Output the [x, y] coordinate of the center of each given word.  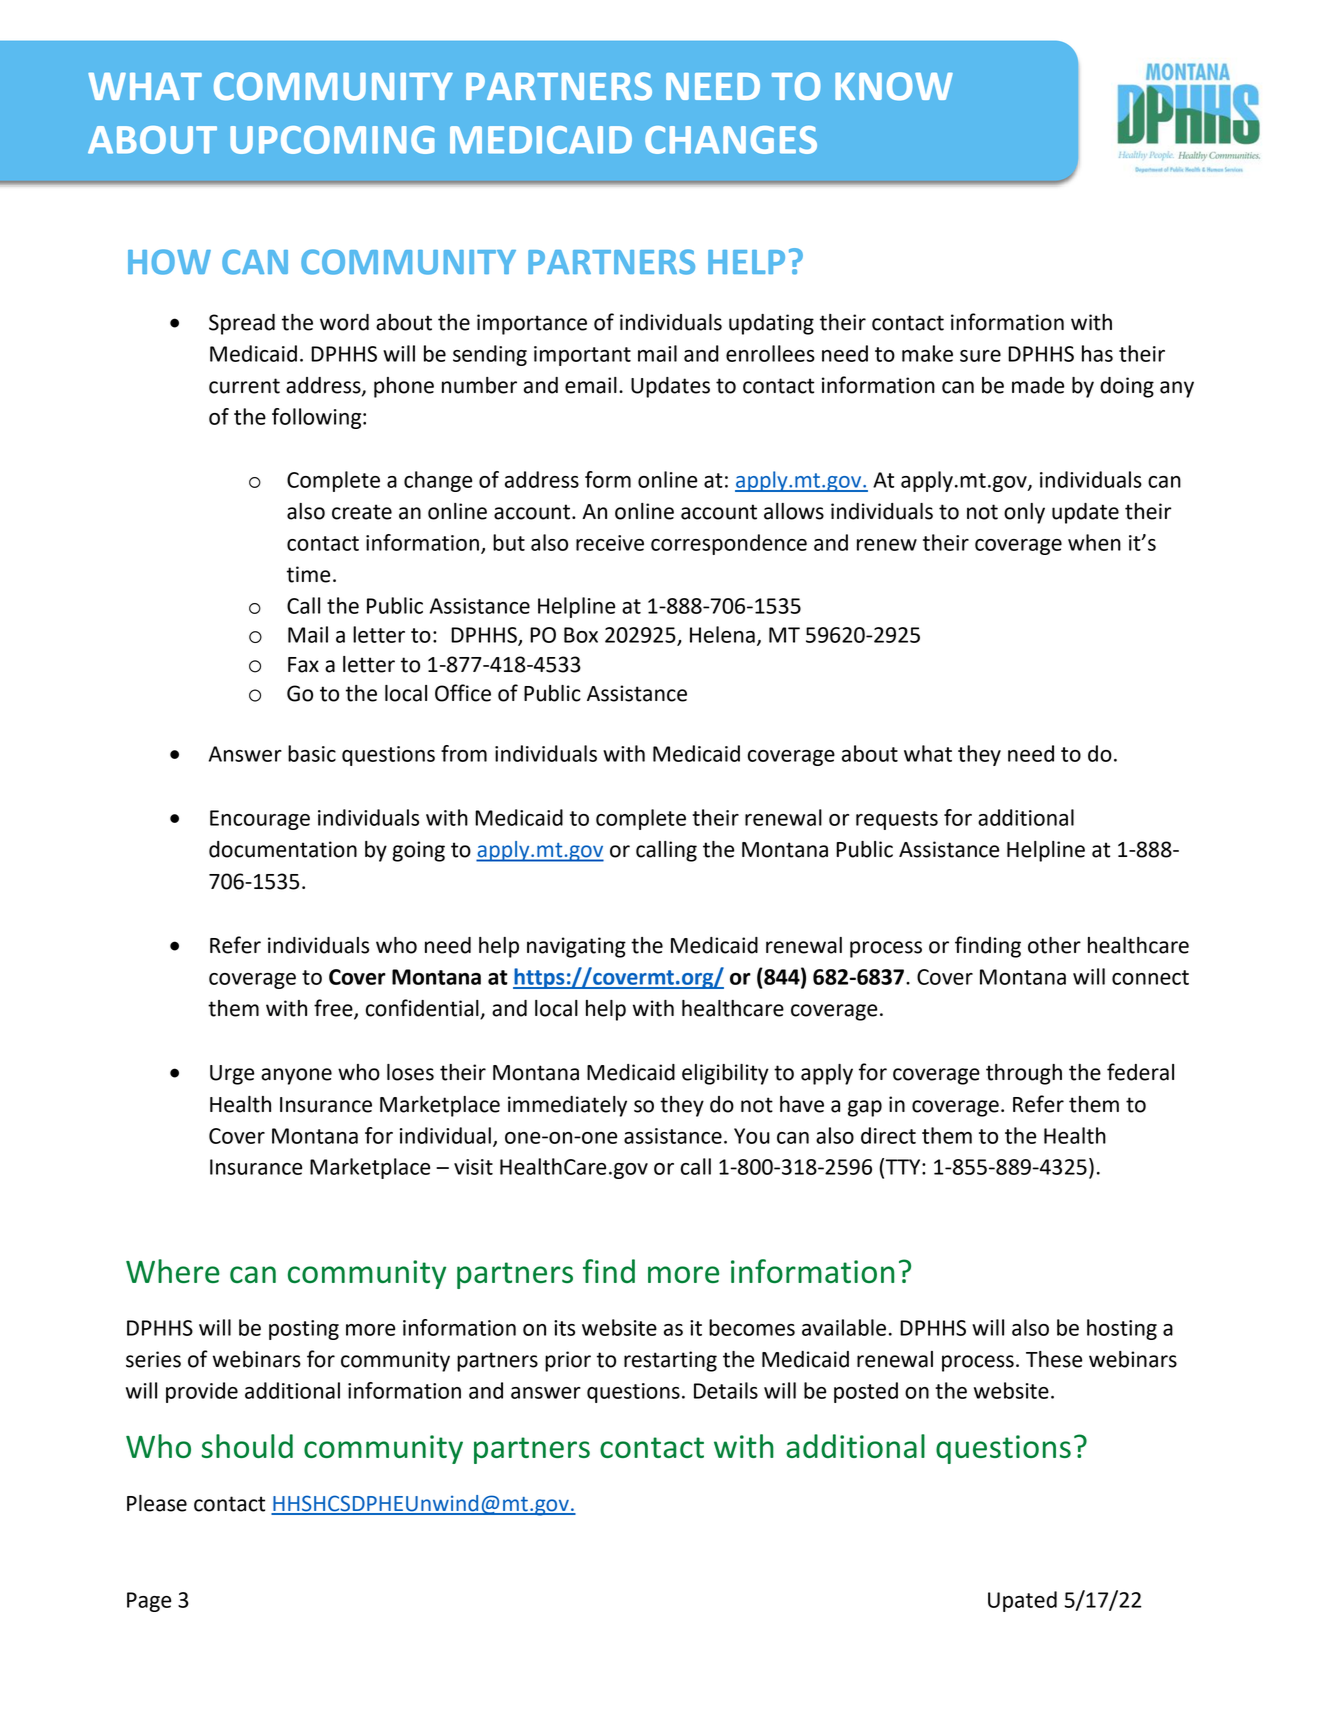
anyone [296, 1076]
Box [581, 635]
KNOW [894, 86]
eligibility [725, 1074]
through [1024, 1074]
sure [980, 356]
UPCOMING [332, 140]
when [1094, 542]
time [309, 574]
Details [726, 1390]
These [1054, 1359]
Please [157, 1503]
